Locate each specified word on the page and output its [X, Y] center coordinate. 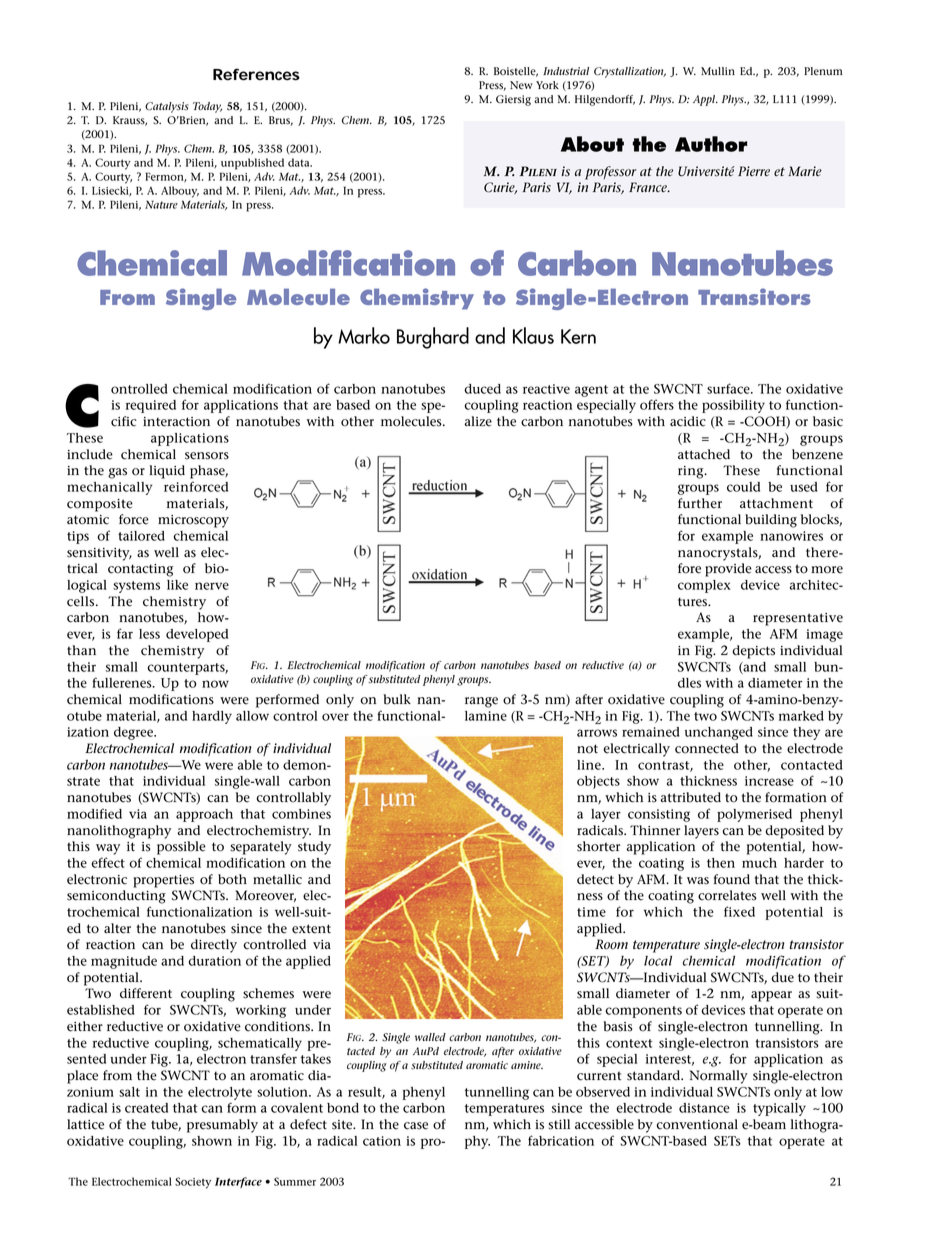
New [521, 85]
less [149, 634]
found [732, 879]
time [591, 912]
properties [163, 881]
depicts [753, 652]
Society [193, 1183]
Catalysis [167, 107]
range [481, 702]
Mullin [718, 71]
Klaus [533, 335]
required [151, 406]
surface [729, 388]
